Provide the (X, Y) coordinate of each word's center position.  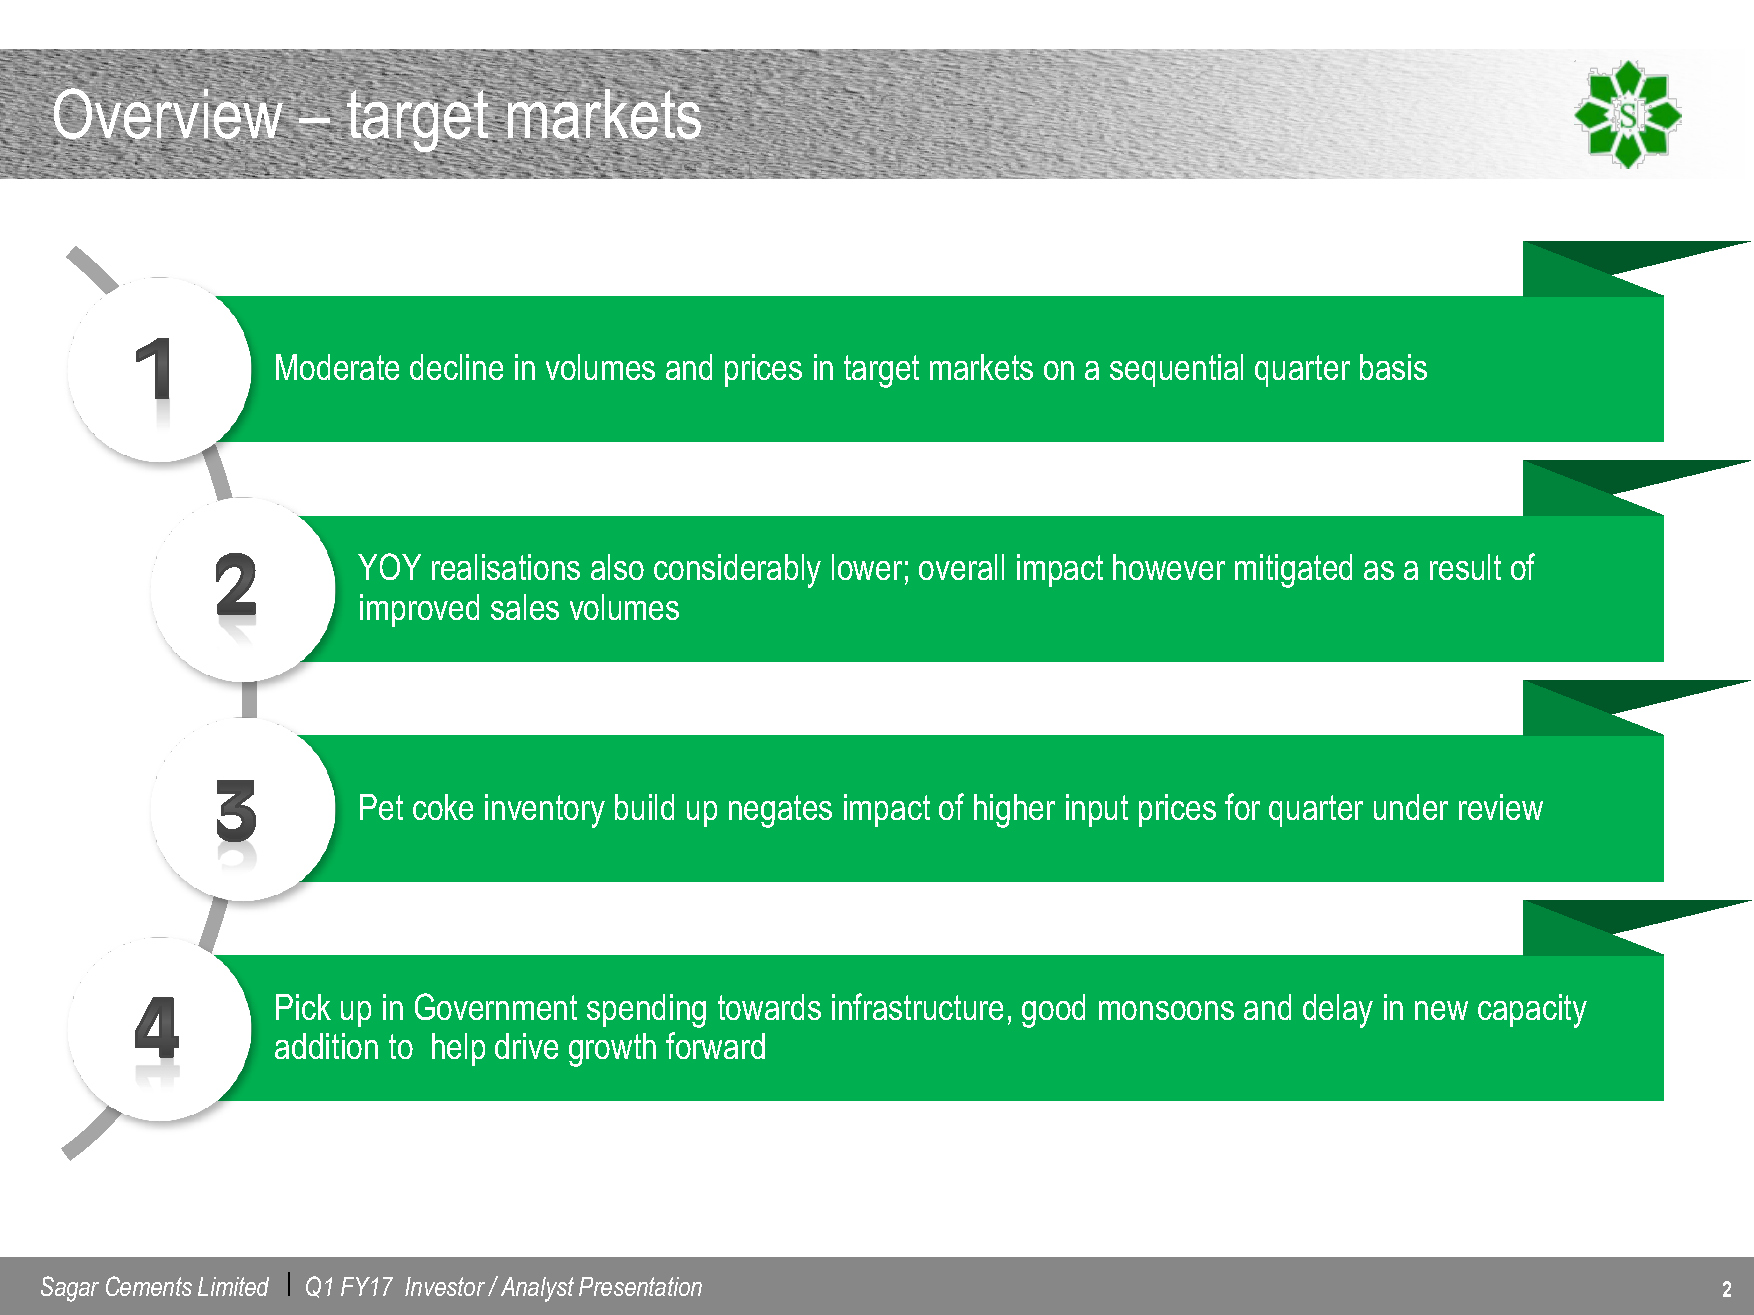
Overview (169, 114)
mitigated (1293, 571)
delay (1338, 1011)
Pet (381, 807)
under (1411, 807)
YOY (389, 566)
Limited (233, 1286)
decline (456, 367)
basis (1393, 367)
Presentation (640, 1286)
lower (867, 567)
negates (780, 811)
